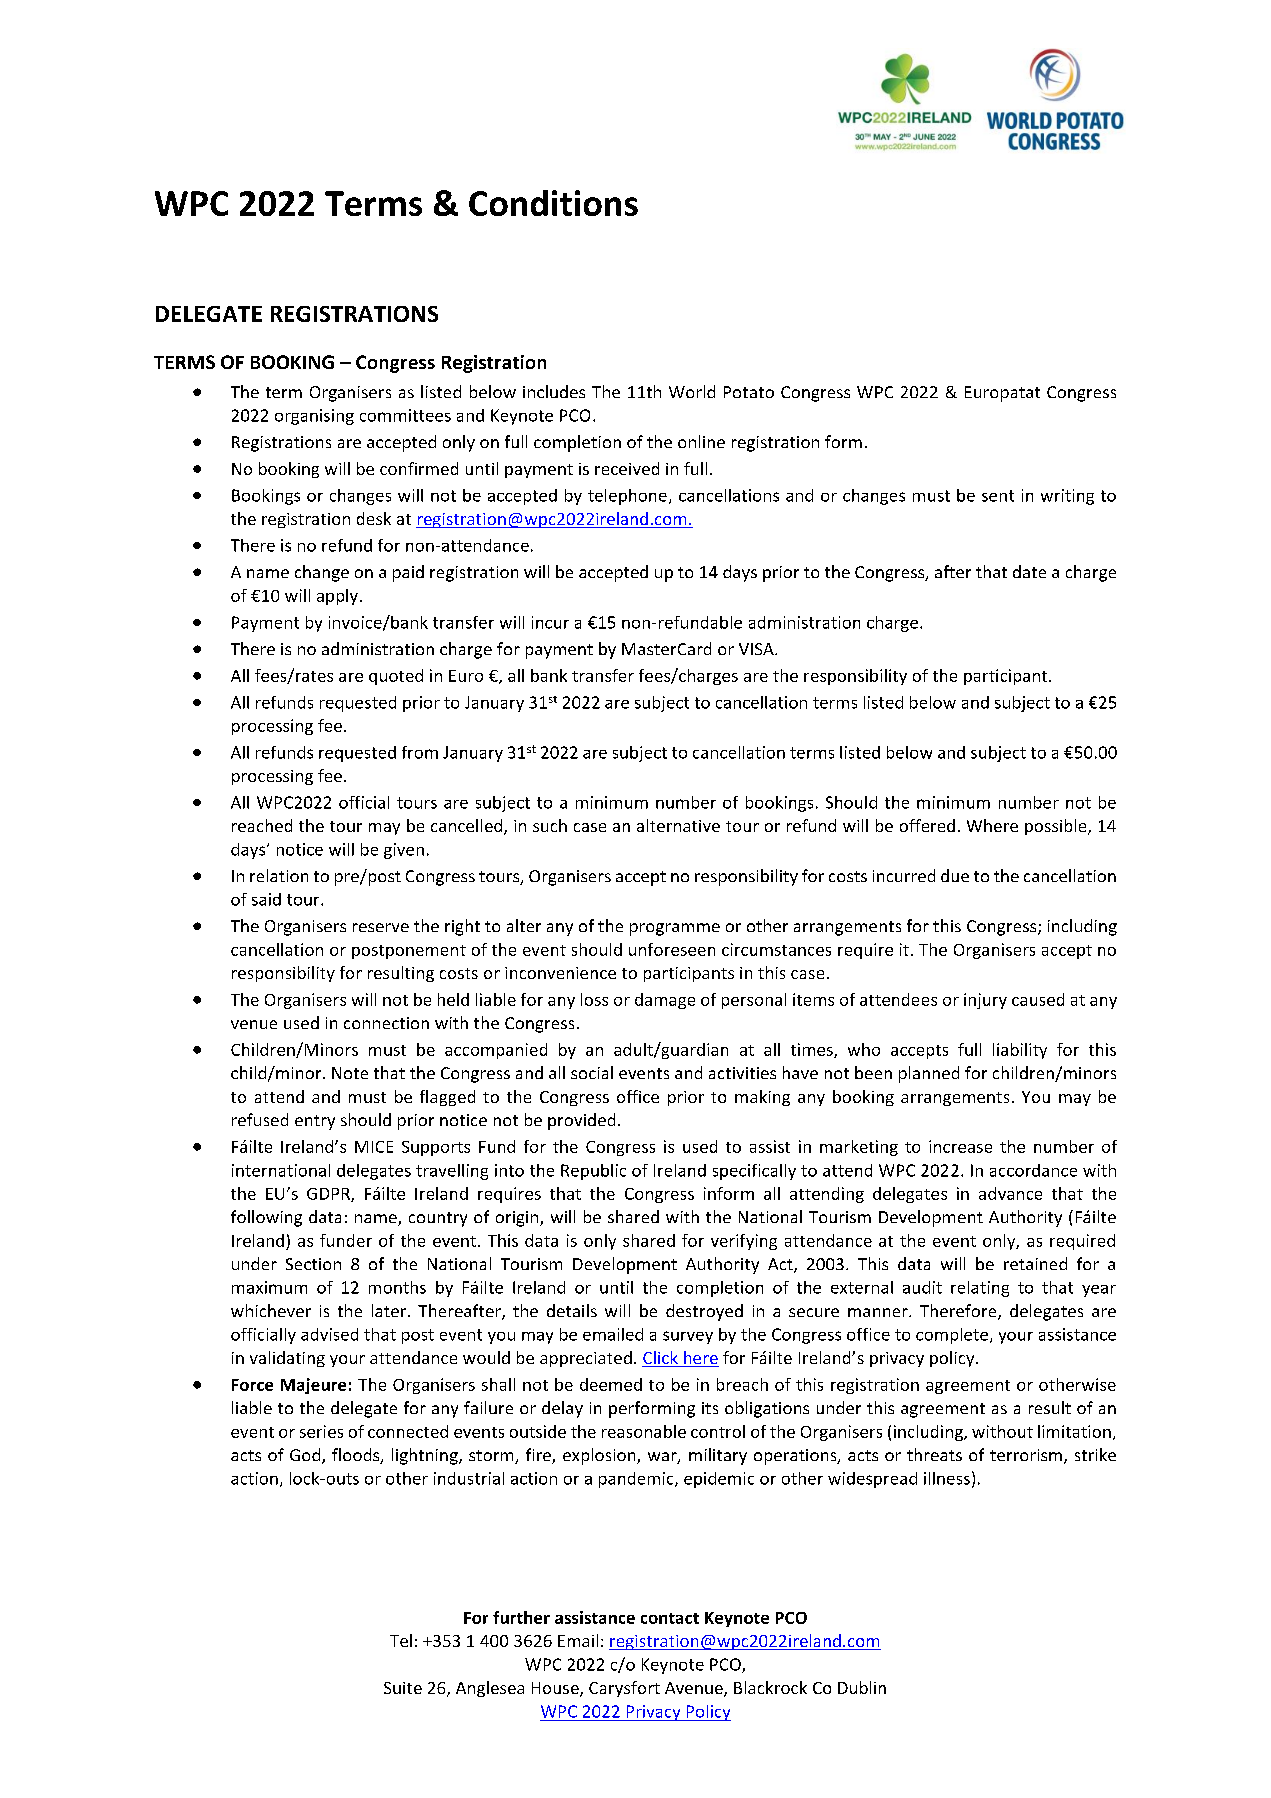 The width and height of the image is (1271, 1798). Describe the element at coordinates (998, 496) in the image. I see `sent` at that location.
